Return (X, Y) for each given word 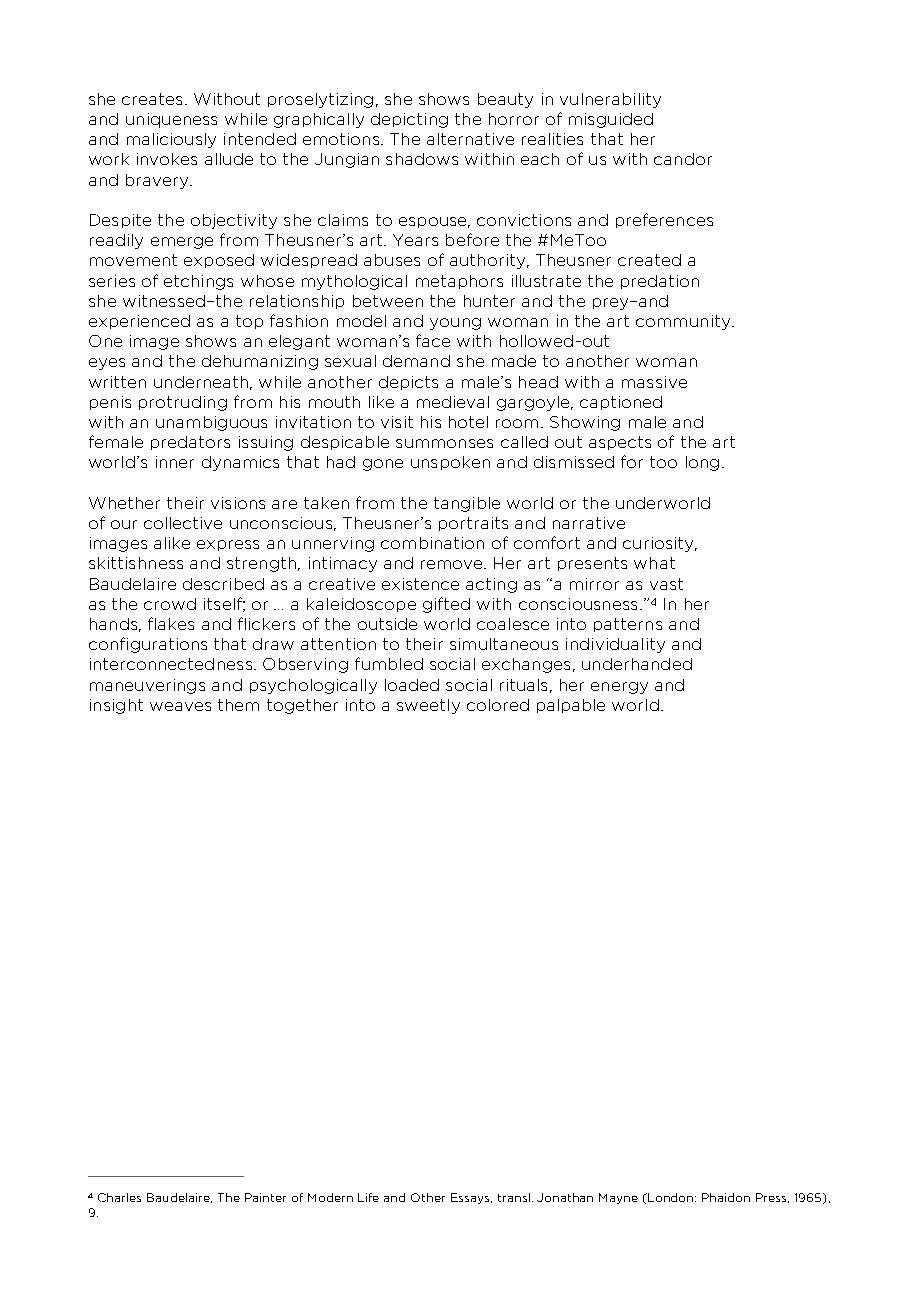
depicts (408, 383)
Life (368, 1197)
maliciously (171, 140)
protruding (183, 403)
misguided (611, 120)
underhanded (637, 664)
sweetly (428, 706)
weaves (180, 706)
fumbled (389, 663)
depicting (409, 120)
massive (654, 382)
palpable (571, 706)
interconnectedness (172, 664)
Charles (119, 1197)
